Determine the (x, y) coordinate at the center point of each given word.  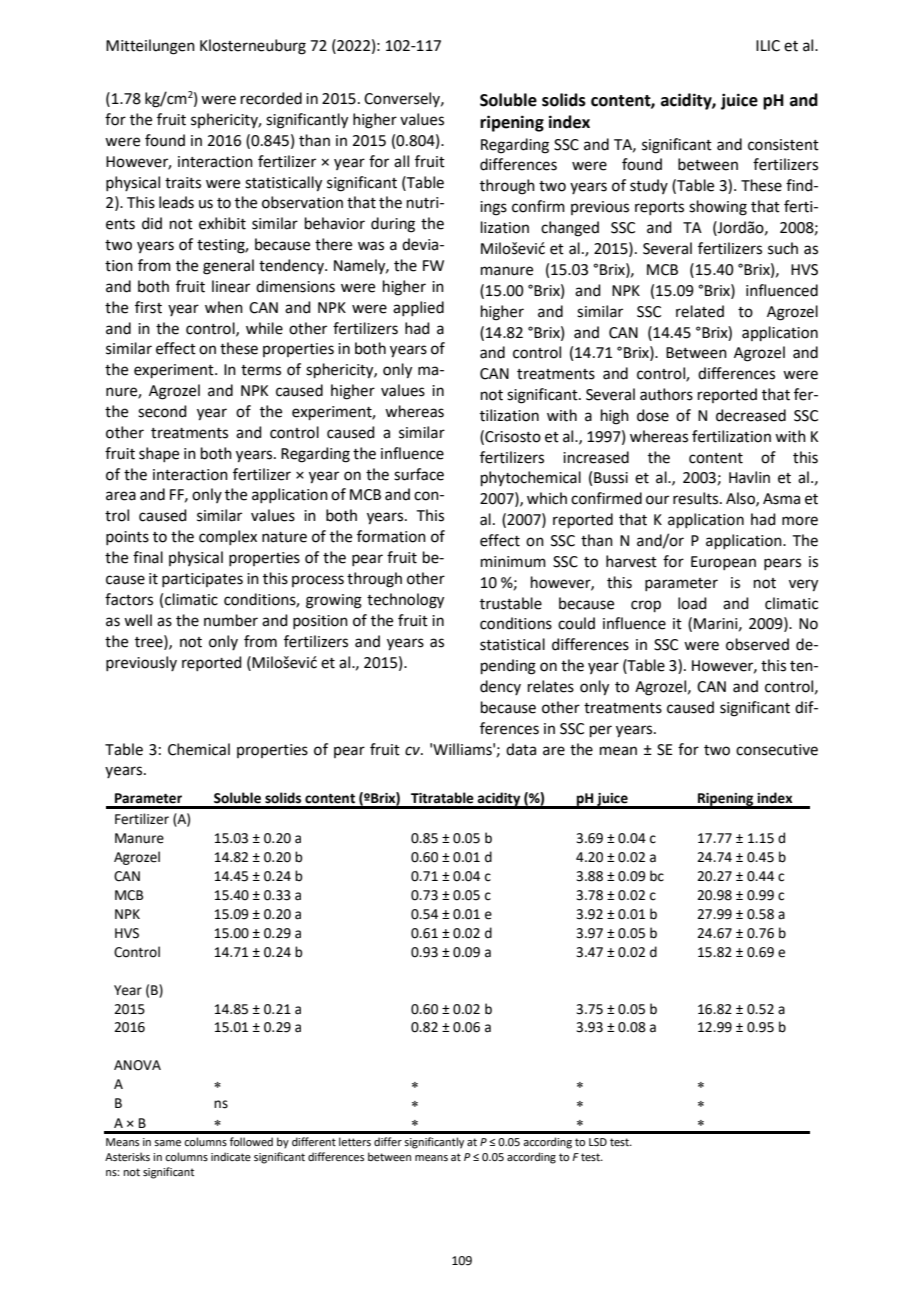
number (231, 620)
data (521, 749)
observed (757, 644)
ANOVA (137, 1065)
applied (418, 308)
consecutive (777, 750)
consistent (783, 145)
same (167, 1143)
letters (355, 1141)
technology (405, 601)
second (162, 411)
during (393, 225)
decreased (751, 415)
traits (183, 183)
